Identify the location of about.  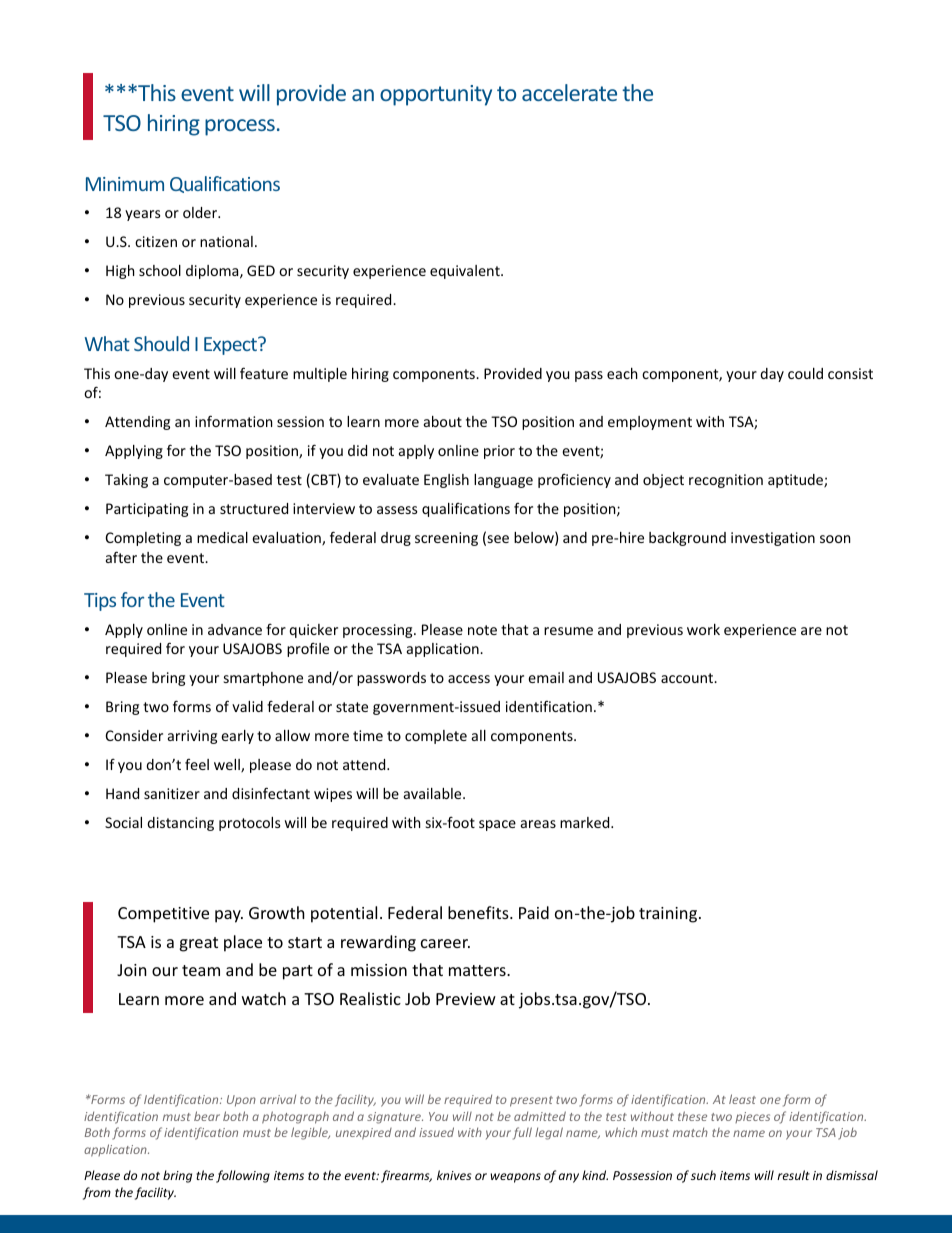
(443, 421).
